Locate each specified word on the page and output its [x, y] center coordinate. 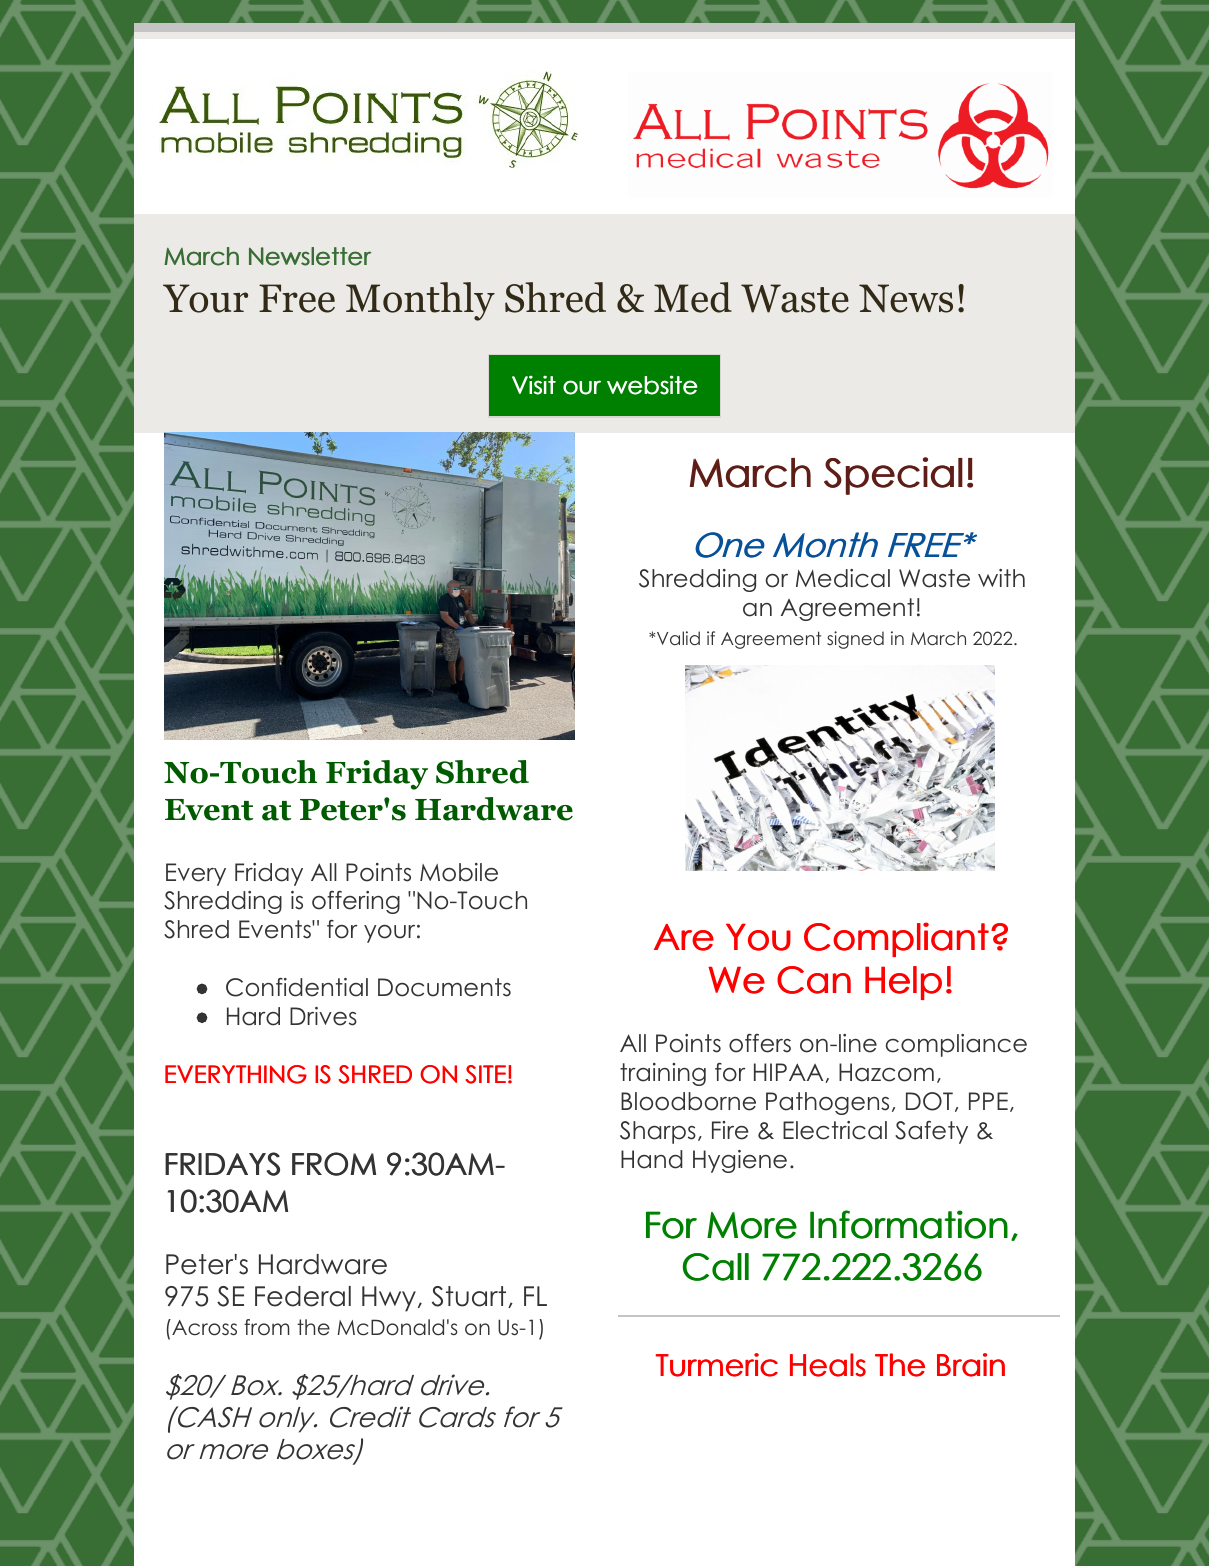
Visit [534, 385]
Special [893, 476]
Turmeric [717, 1365]
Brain [971, 1365]
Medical [843, 578]
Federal [303, 1296]
